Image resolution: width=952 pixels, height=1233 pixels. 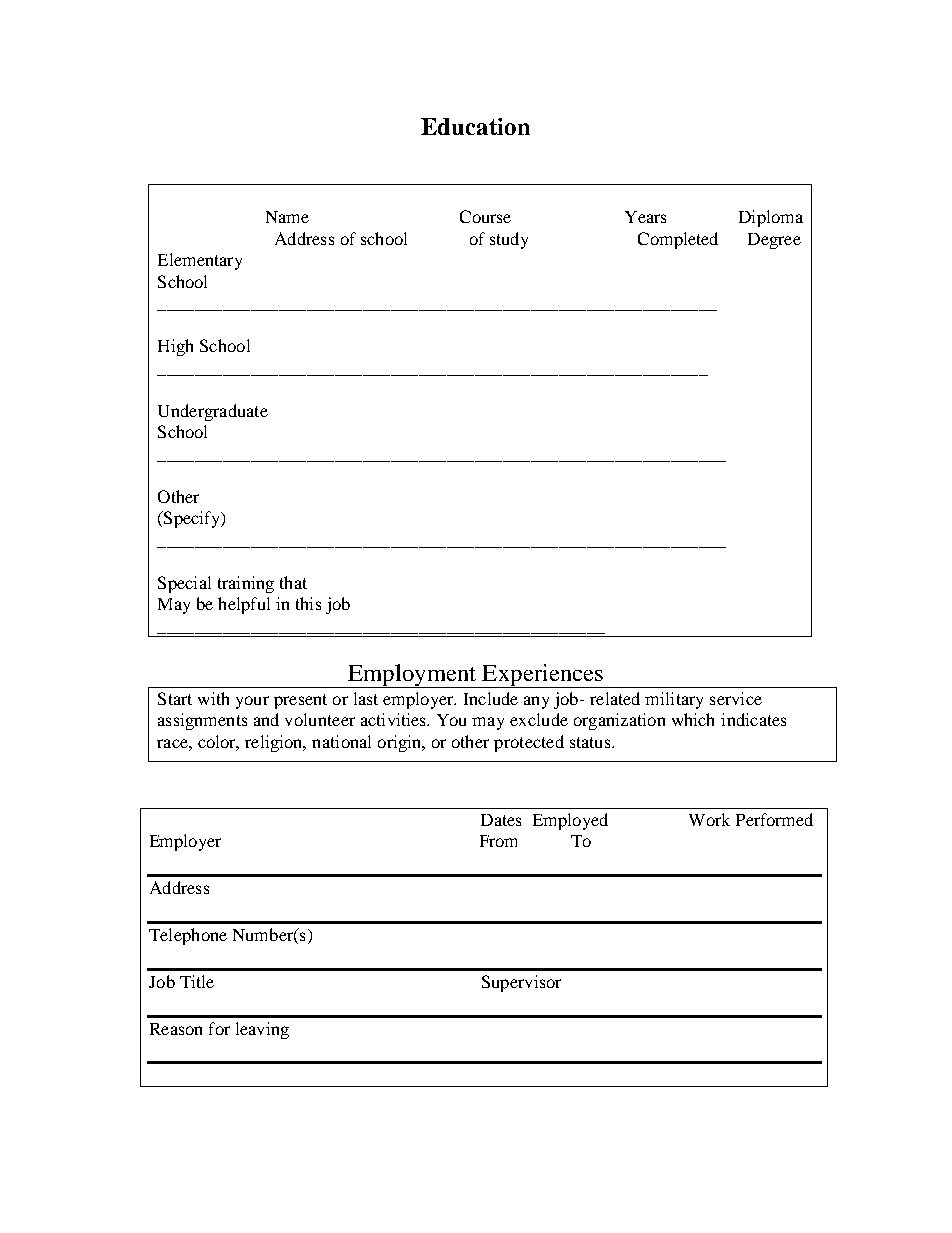 I want to click on Name, so click(x=287, y=217).
